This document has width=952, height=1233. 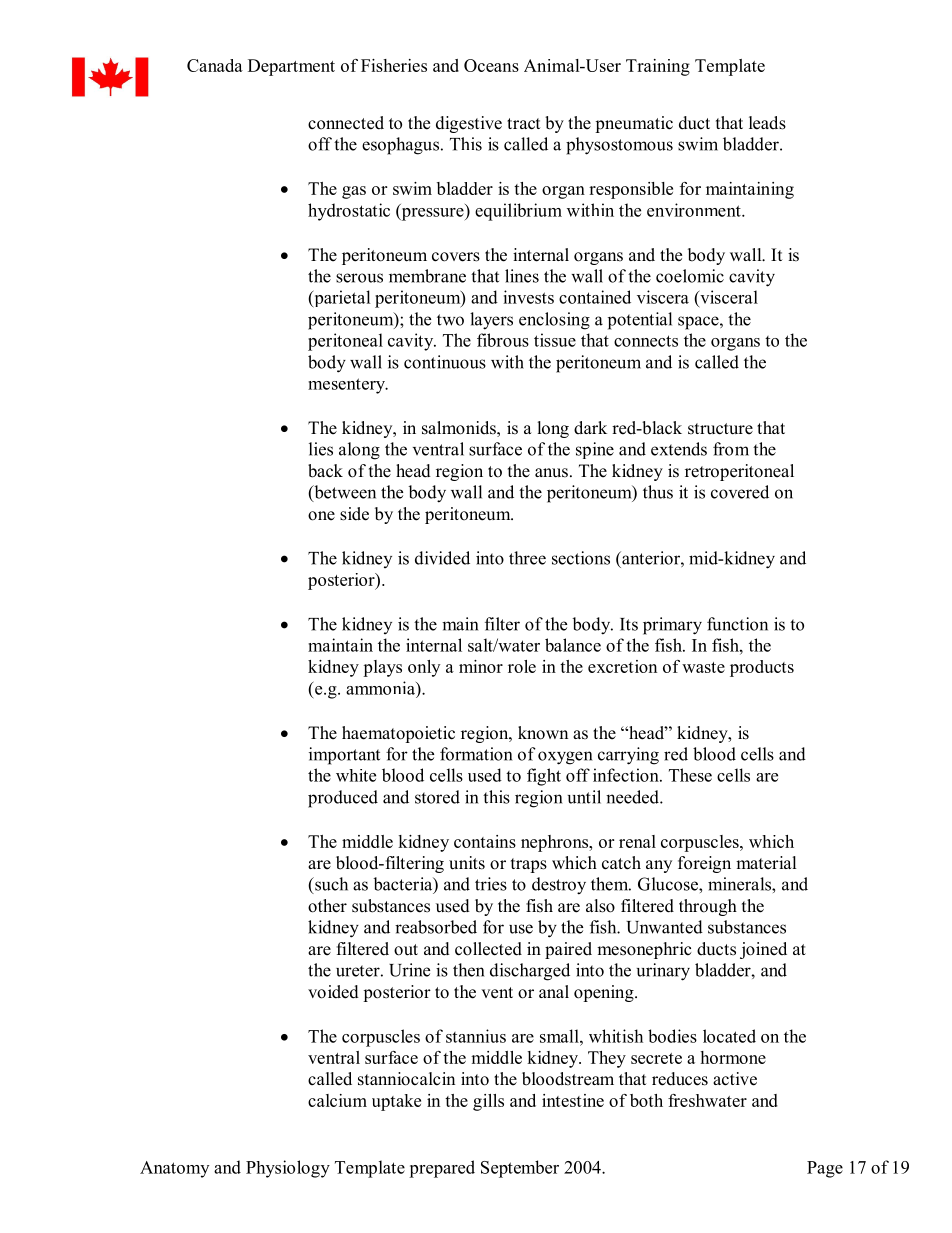 What do you see at coordinates (291, 67) in the document?
I see `Department` at bounding box center [291, 67].
